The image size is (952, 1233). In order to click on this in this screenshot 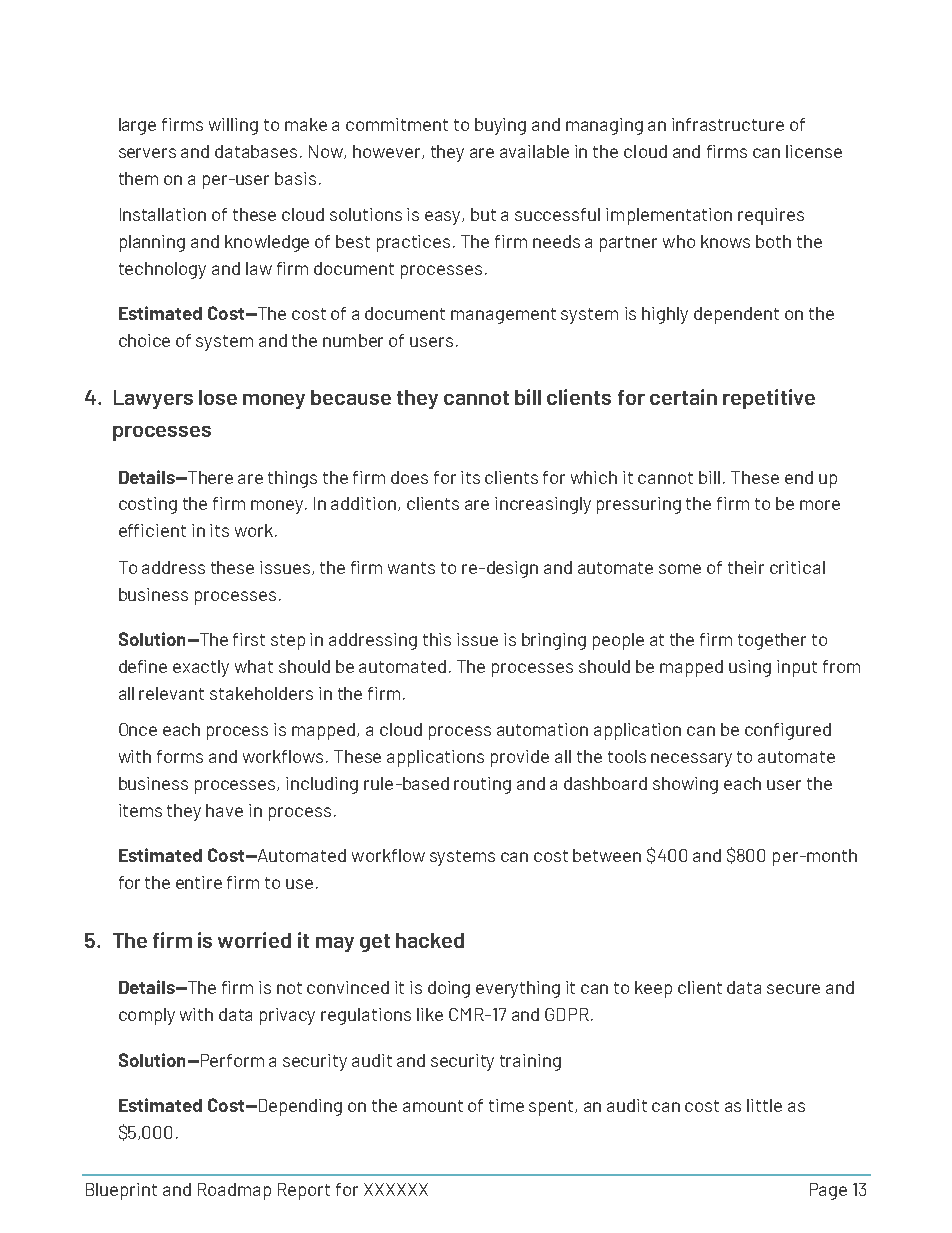, I will do `click(437, 639)`.
